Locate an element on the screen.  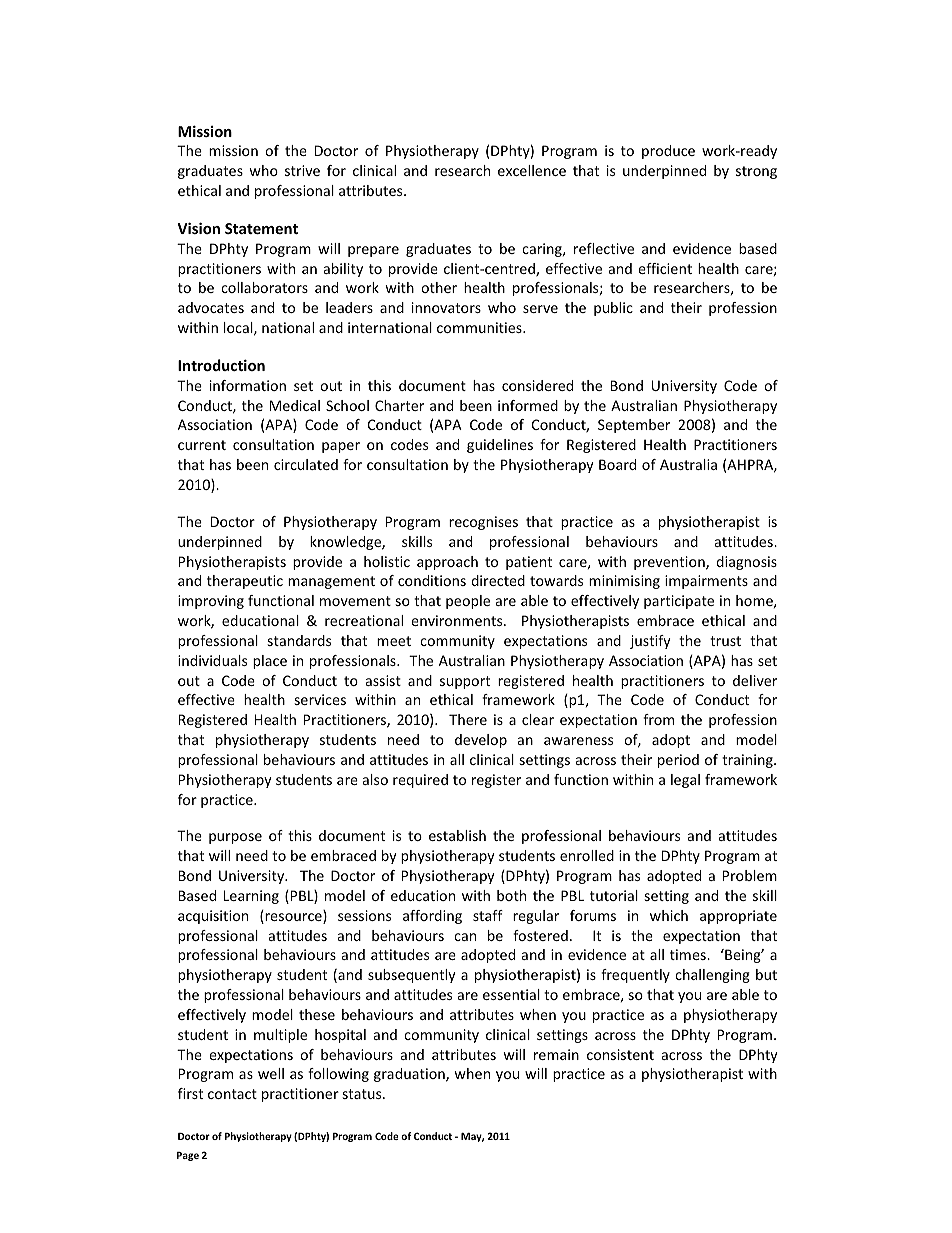
trust is located at coordinates (725, 641).
